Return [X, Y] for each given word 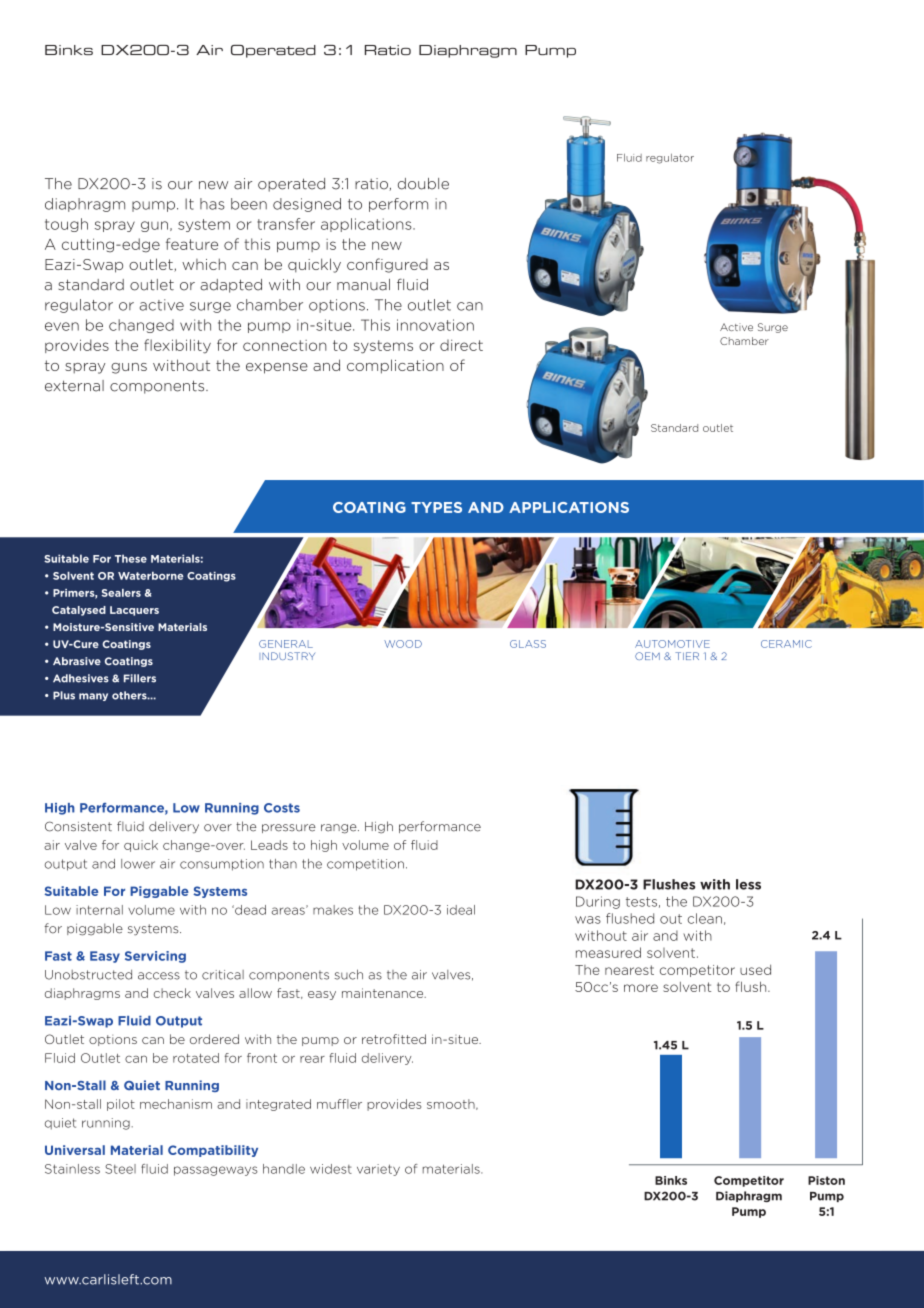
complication [395, 366]
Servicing [155, 957]
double [423, 184]
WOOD [403, 644]
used [755, 969]
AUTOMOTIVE [672, 644]
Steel [120, 1169]
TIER [687, 656]
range [340, 829]
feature [192, 244]
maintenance [384, 993]
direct [461, 345]
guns [129, 368]
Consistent [78, 826]
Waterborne [151, 575]
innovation [435, 325]
